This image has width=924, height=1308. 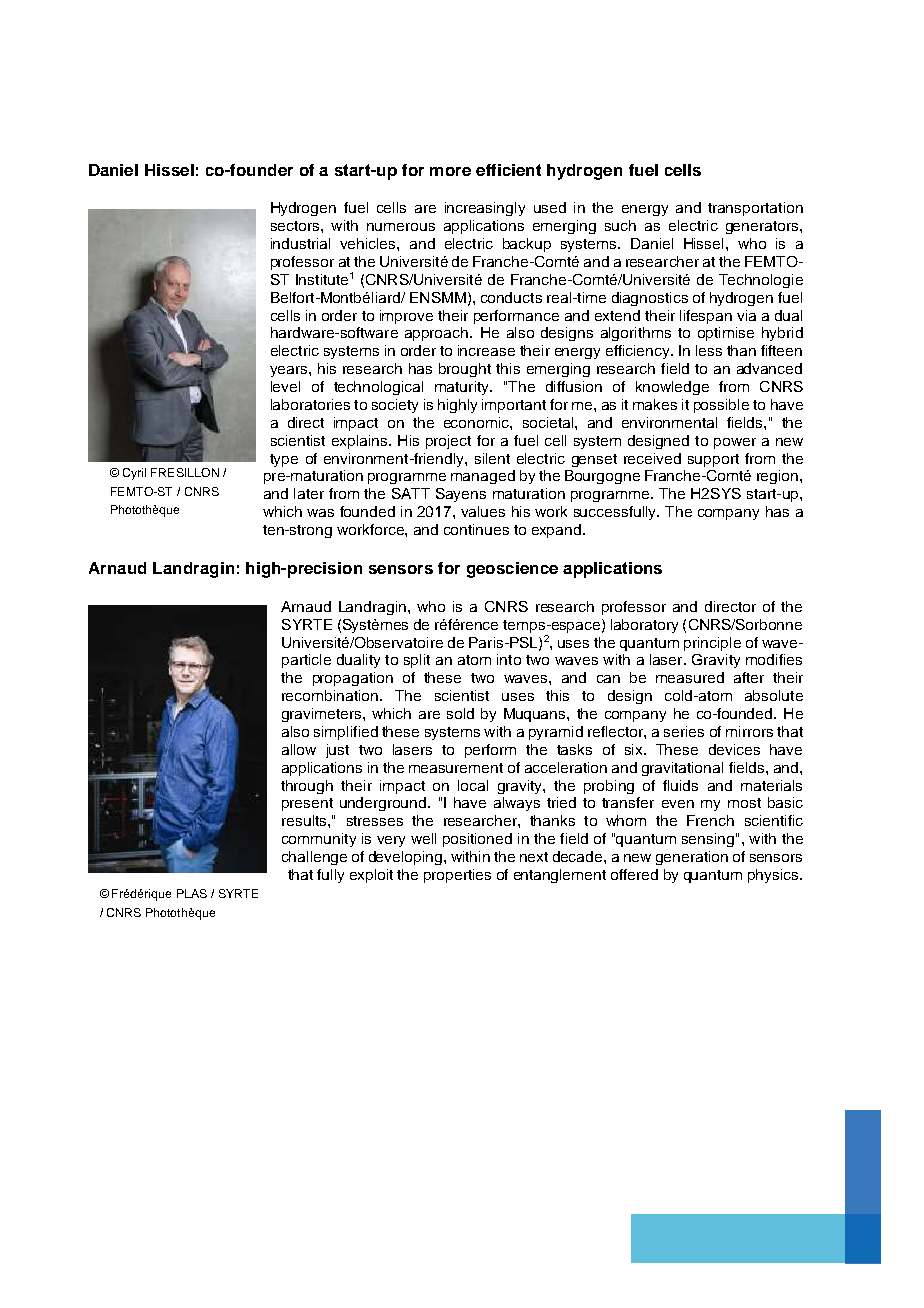 I want to click on PLAS, so click(x=192, y=893).
